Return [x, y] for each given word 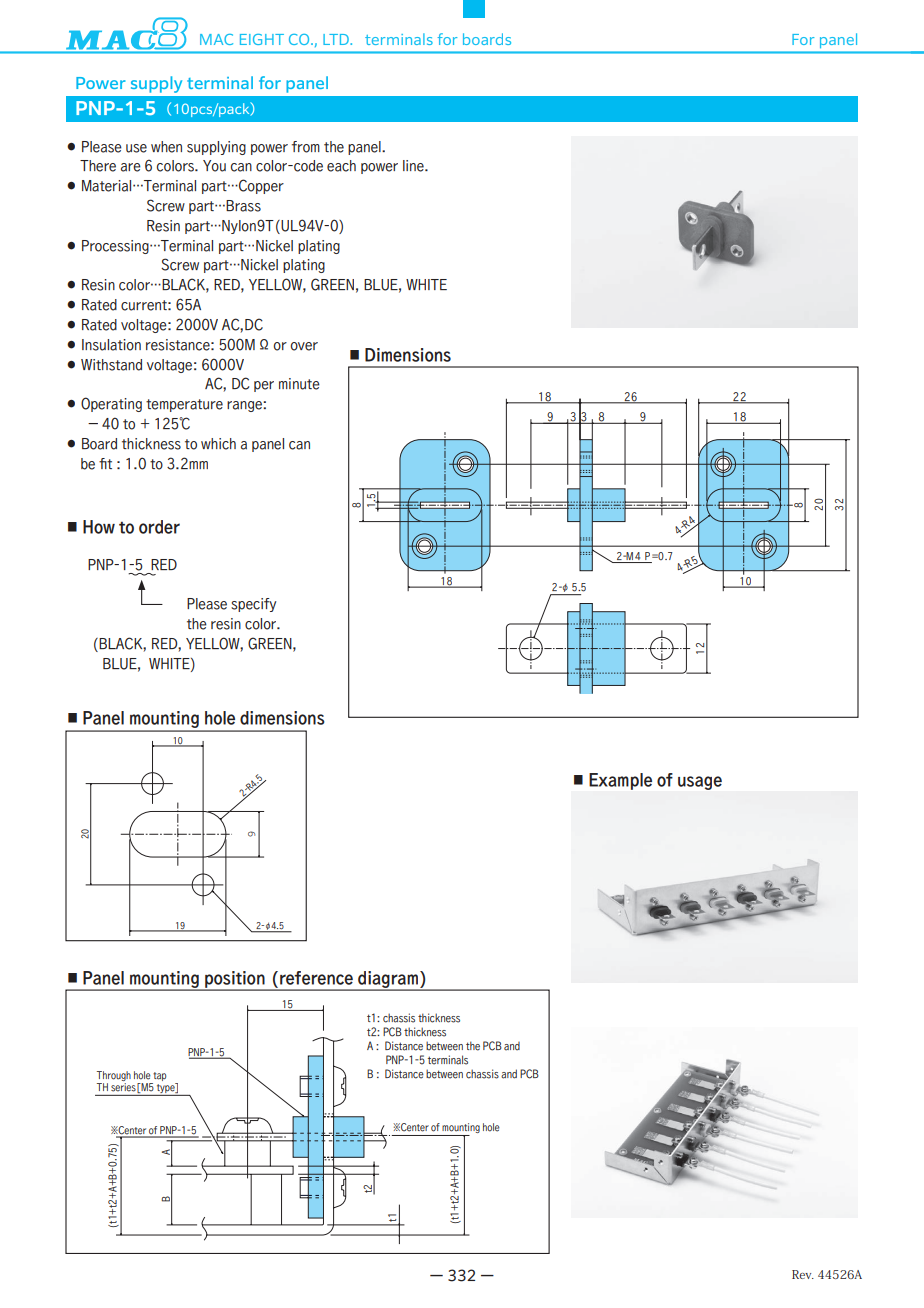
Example [620, 781]
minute [299, 384]
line [414, 166]
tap [159, 1076]
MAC [216, 39]
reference [316, 978]
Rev [803, 1274]
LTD [337, 39]
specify [253, 605]
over [304, 346]
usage [700, 783]
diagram [388, 980]
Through [114, 1076]
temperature [184, 405]
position [235, 980]
